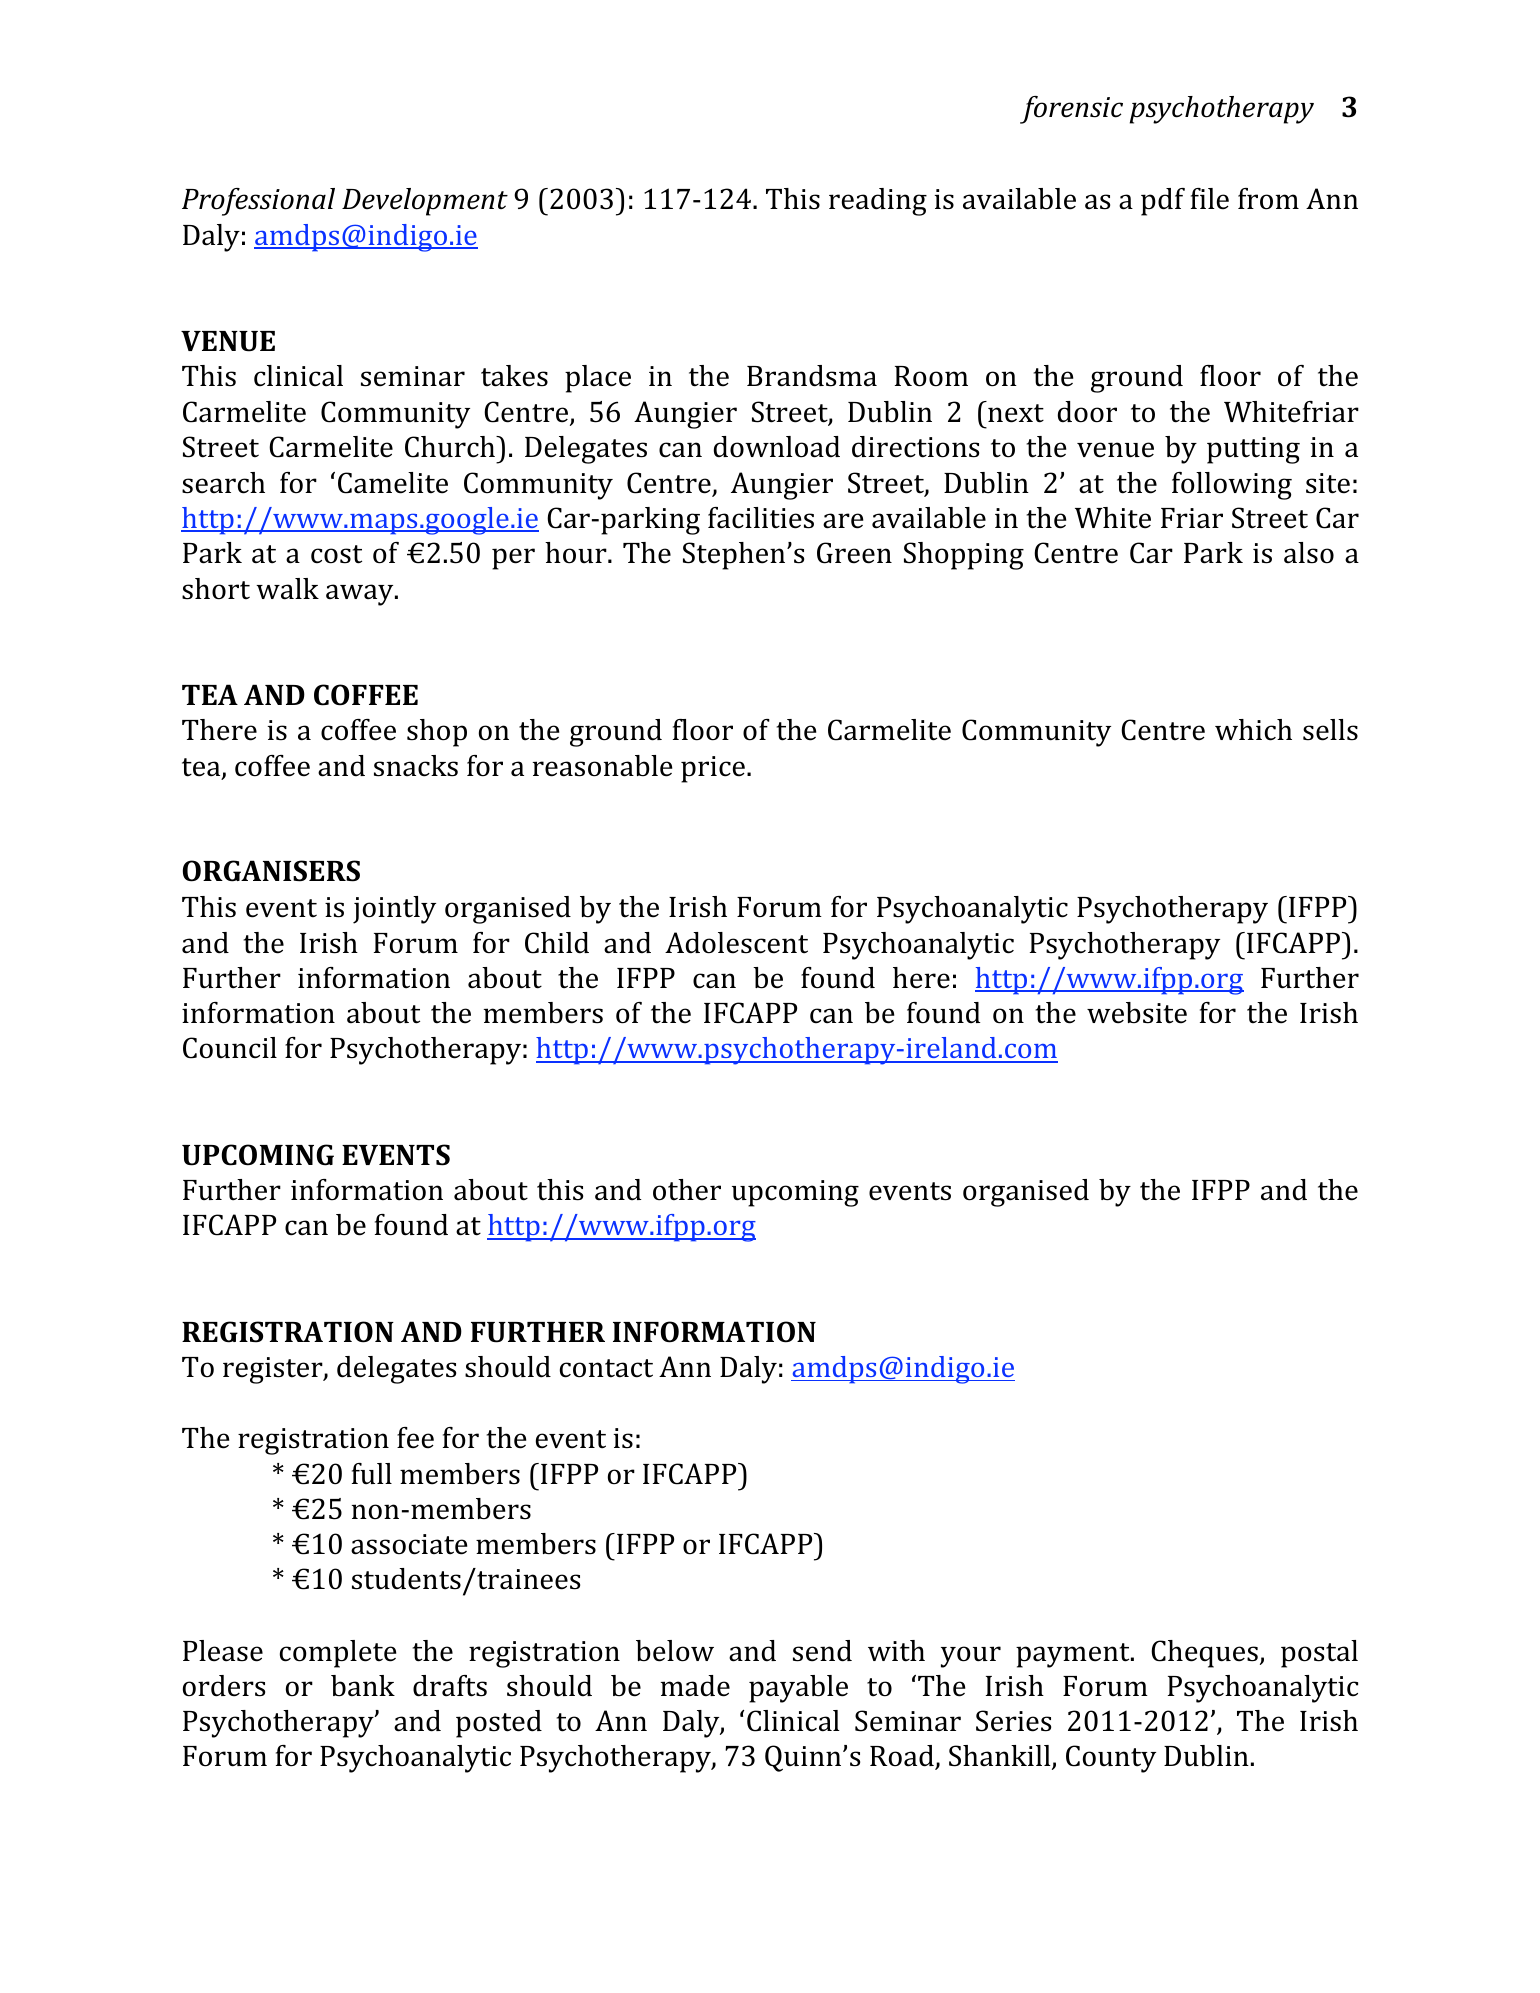 The width and height of the screenshot is (1540, 1993). What do you see at coordinates (606, 1368) in the screenshot?
I see `contact` at bounding box center [606, 1368].
